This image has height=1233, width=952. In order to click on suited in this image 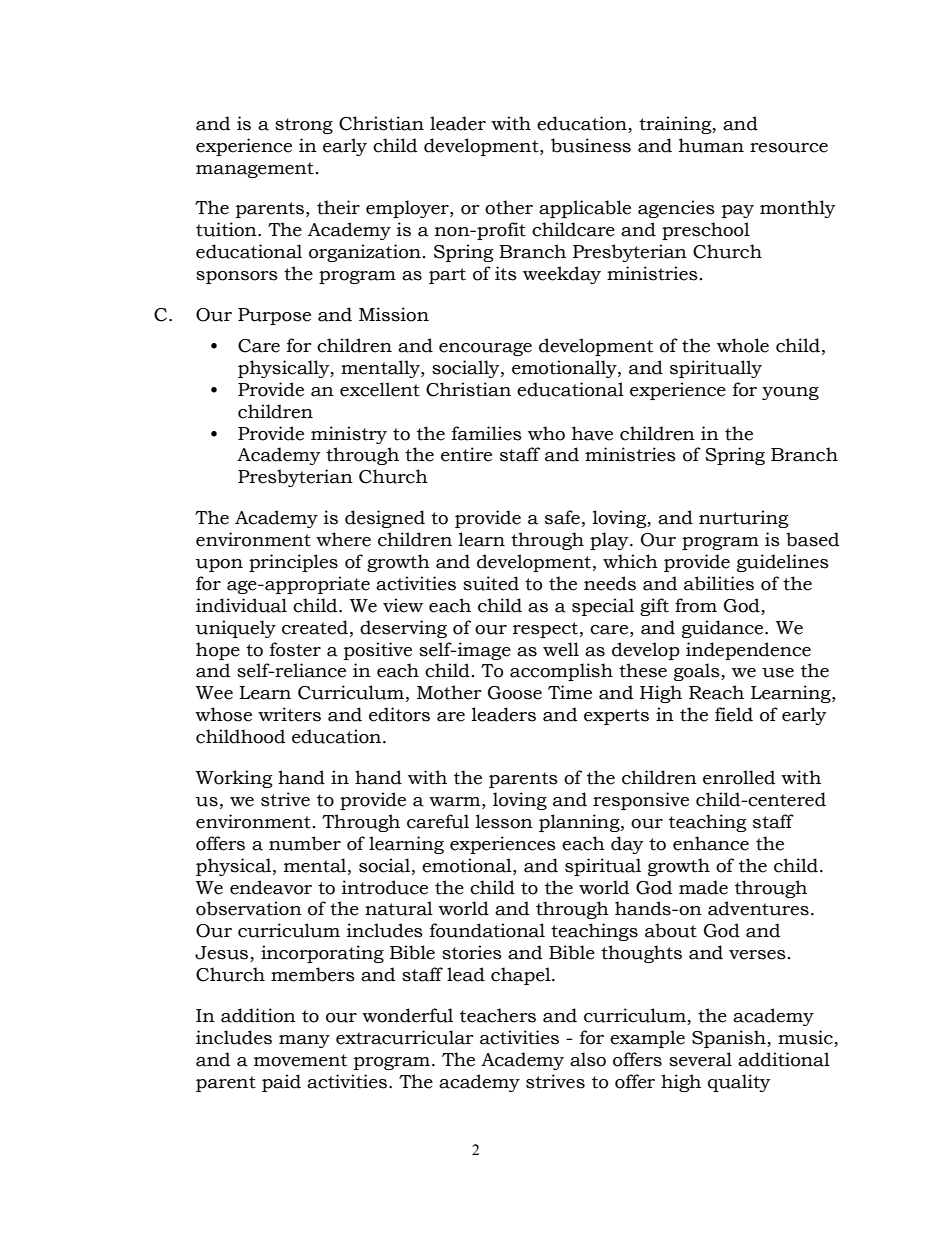, I will do `click(491, 583)`.
